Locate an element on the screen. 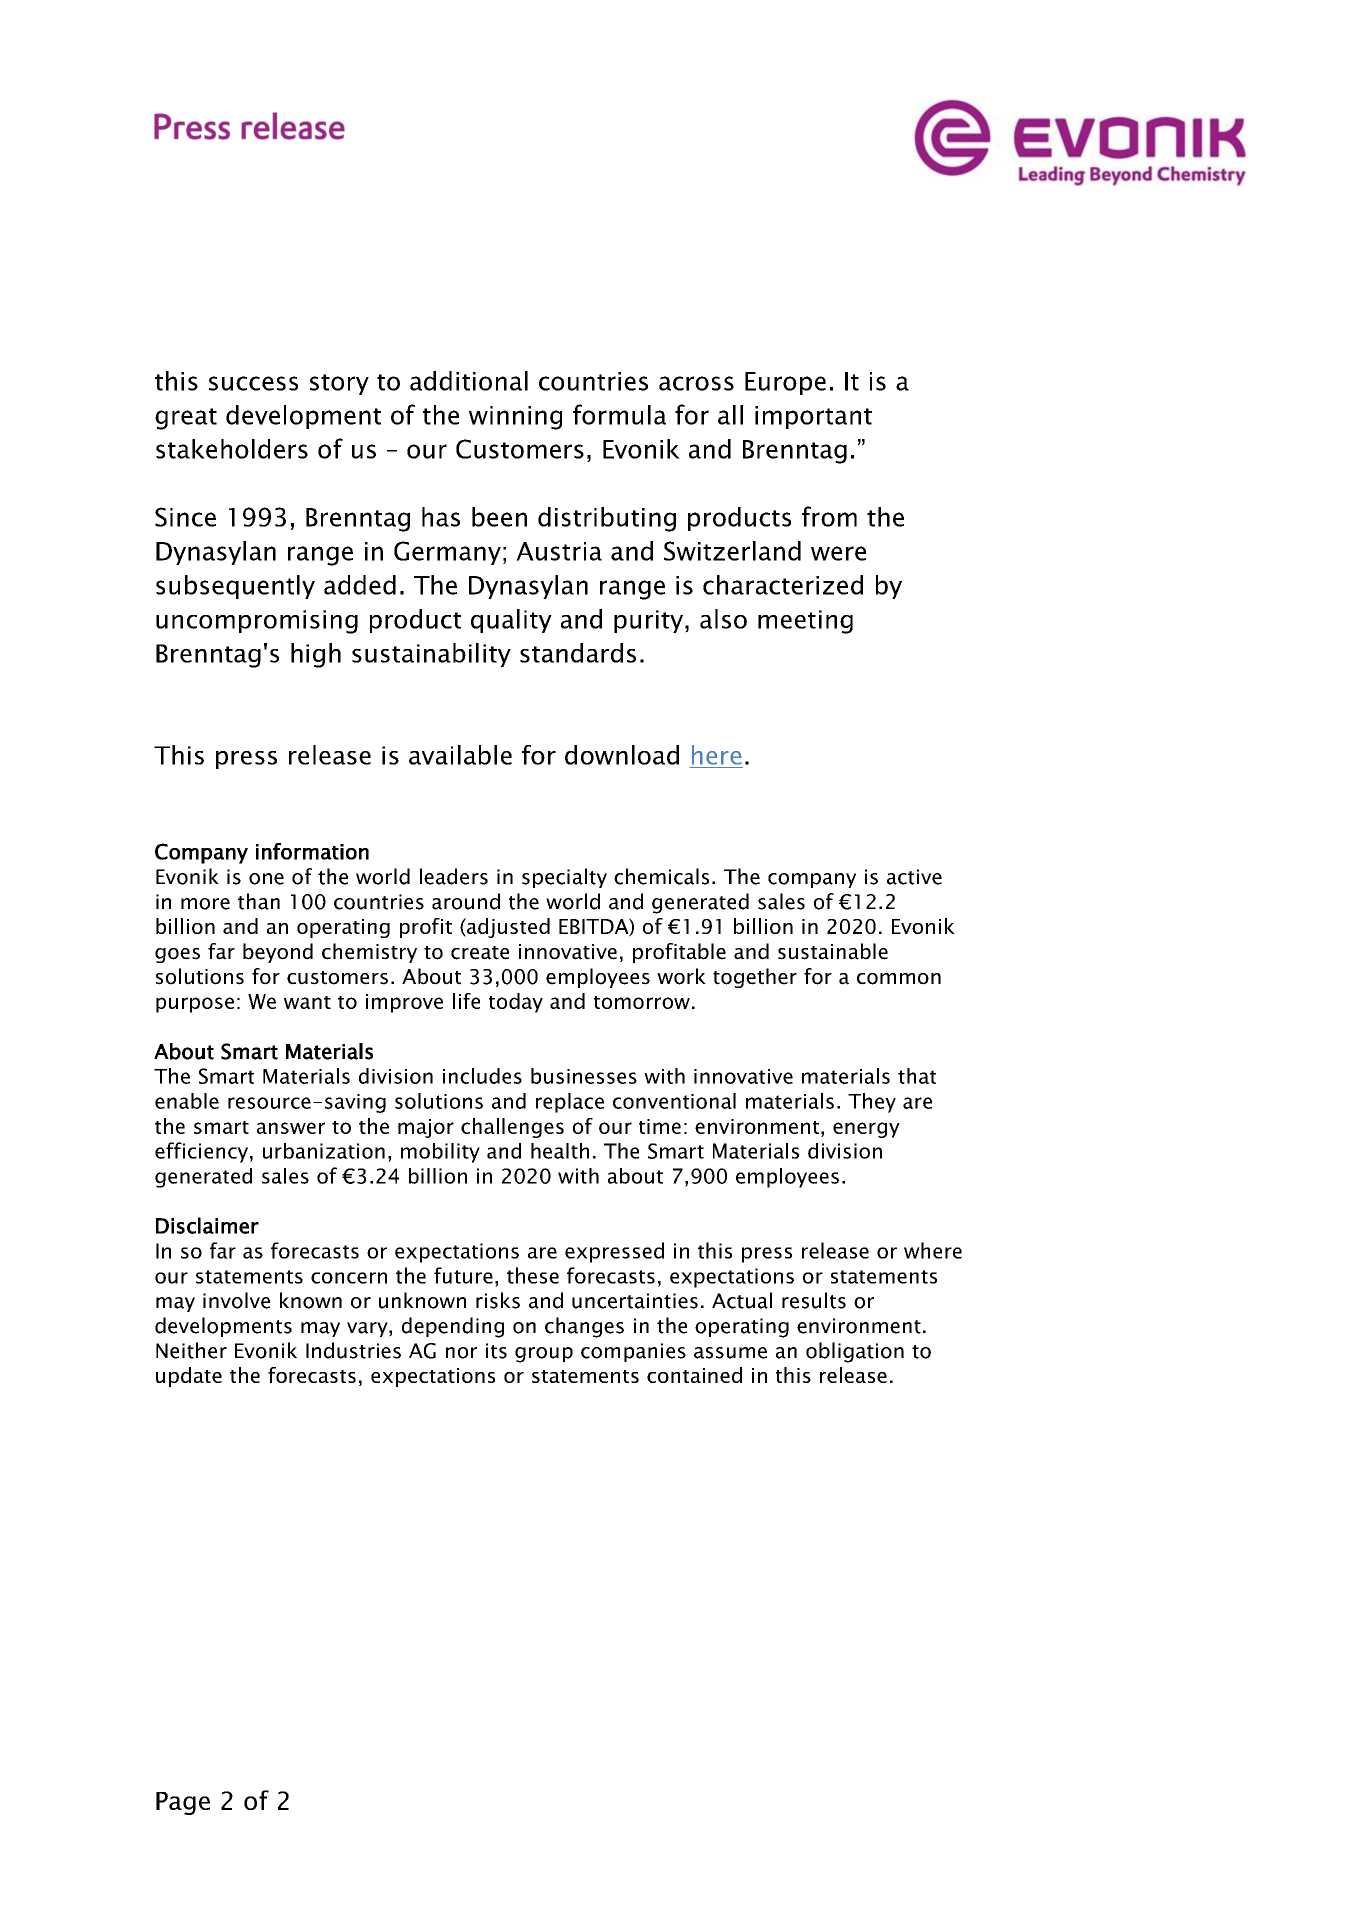 This screenshot has height=1909, width=1350. replace is located at coordinates (570, 1103).
